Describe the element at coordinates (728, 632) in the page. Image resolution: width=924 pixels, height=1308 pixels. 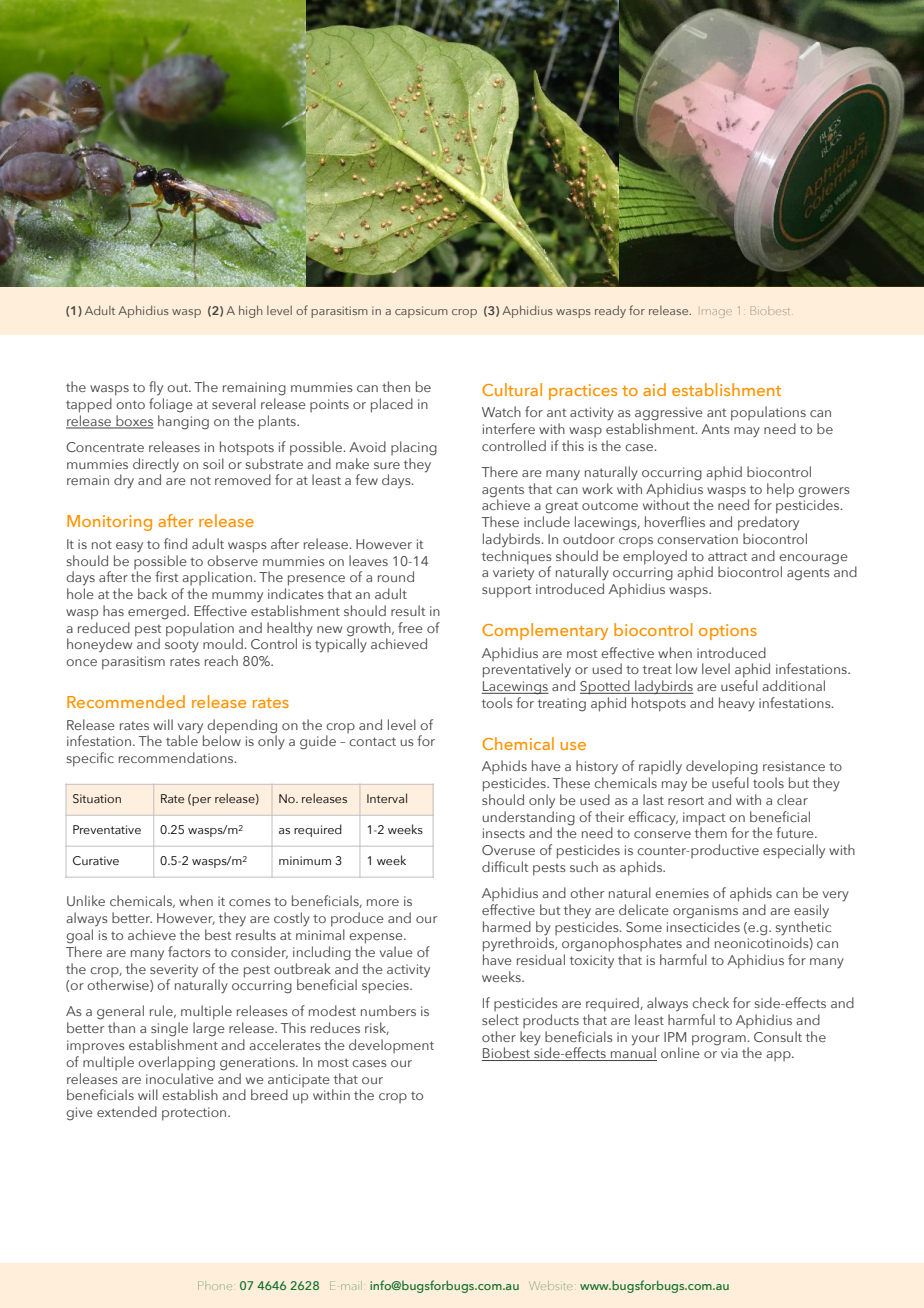
I see `options` at that location.
